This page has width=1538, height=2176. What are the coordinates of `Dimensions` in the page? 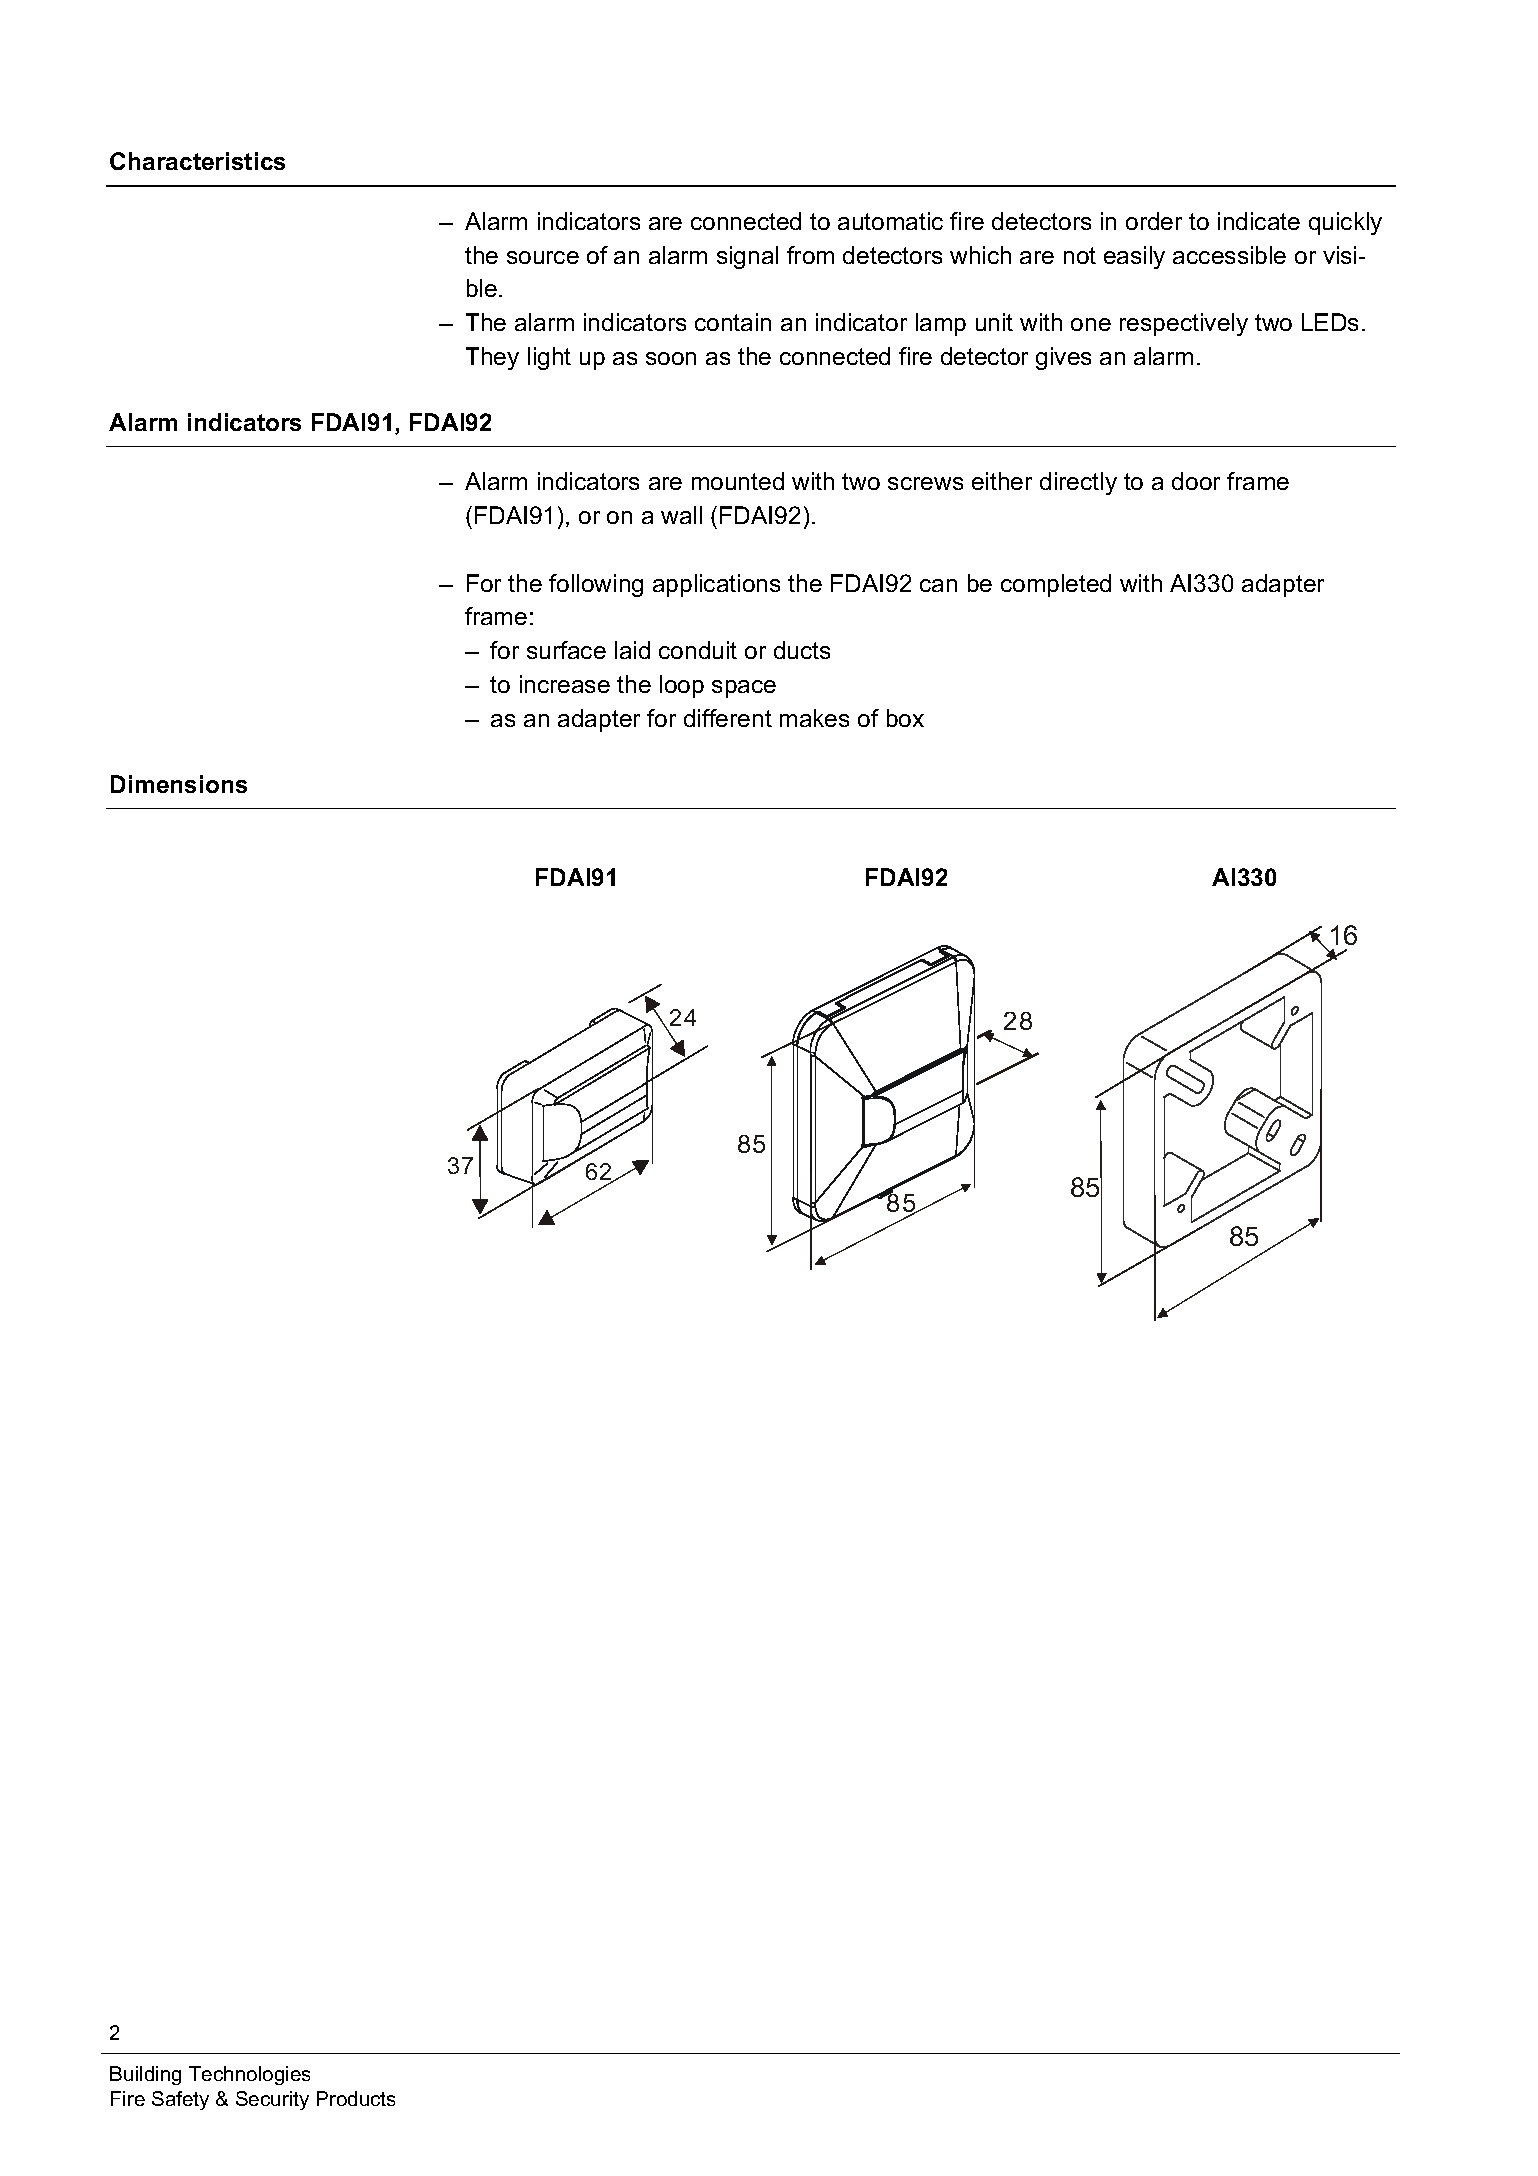 It's located at (179, 784).
